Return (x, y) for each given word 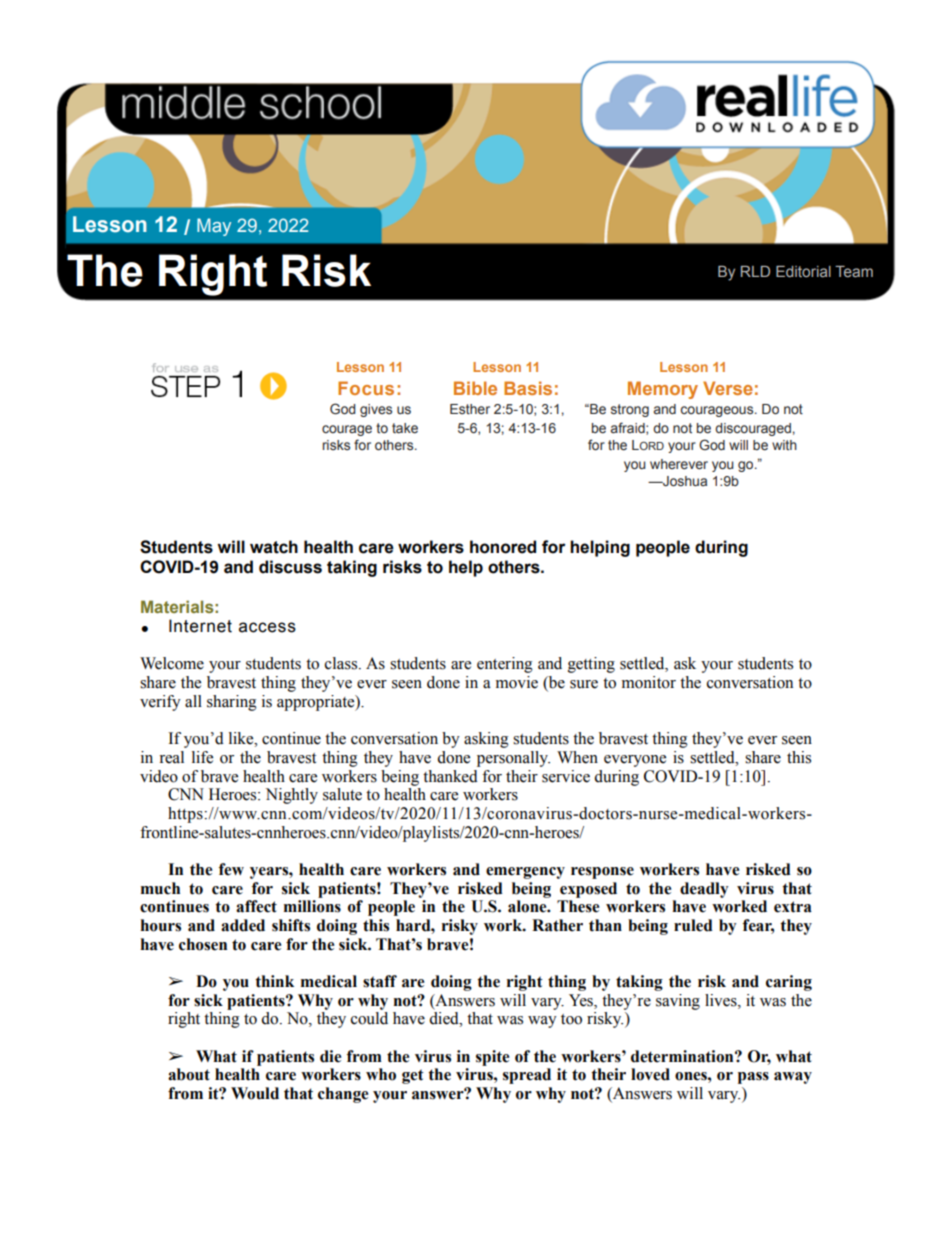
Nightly (292, 796)
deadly (704, 890)
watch (274, 547)
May (214, 227)
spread (527, 1076)
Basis (528, 388)
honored (503, 547)
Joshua (684, 481)
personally (513, 759)
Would (255, 1093)
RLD (755, 271)
